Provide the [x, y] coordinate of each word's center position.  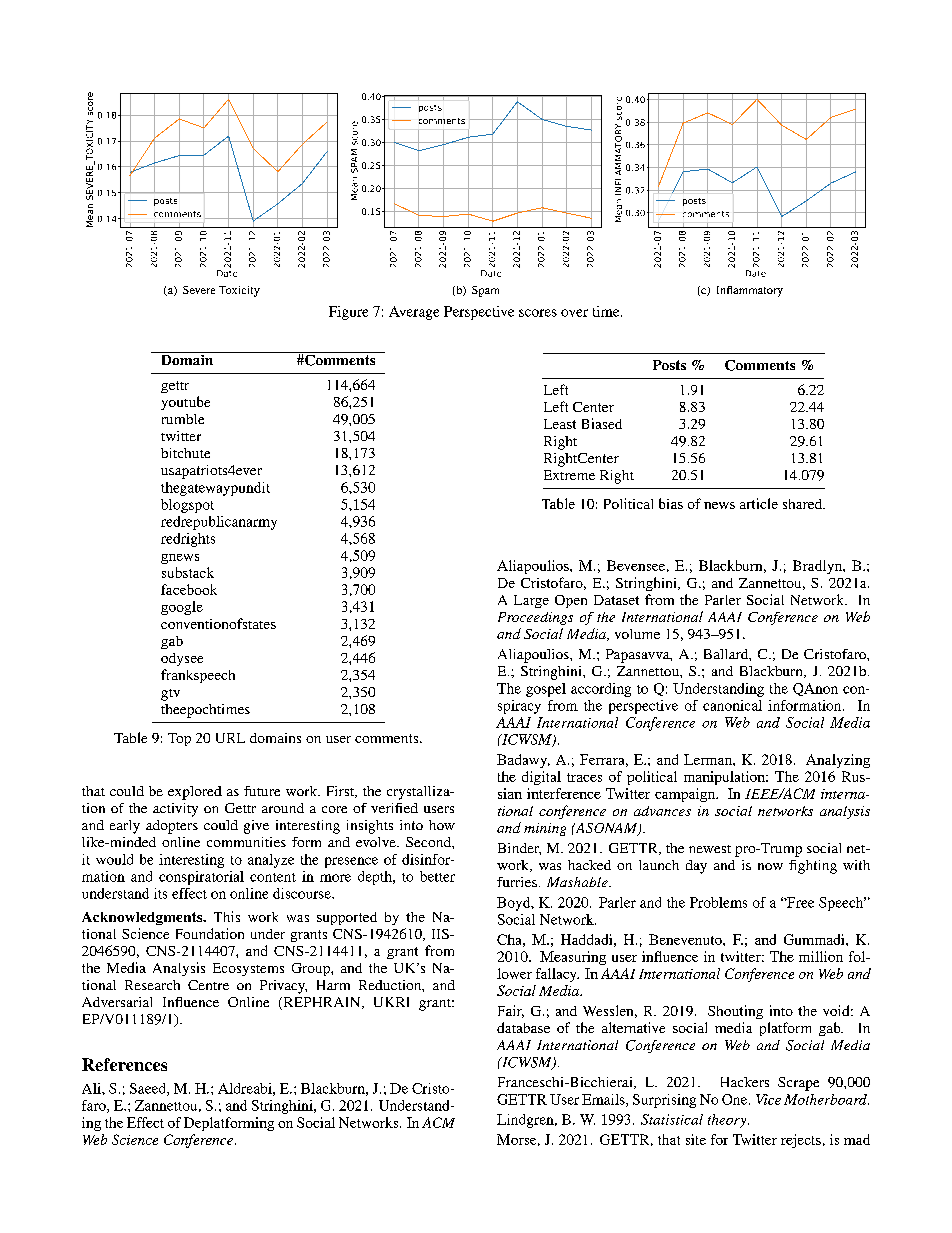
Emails [604, 1100]
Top [179, 739]
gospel [546, 690]
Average [414, 313]
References [124, 1064]
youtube [185, 403]
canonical [732, 705]
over [574, 313]
